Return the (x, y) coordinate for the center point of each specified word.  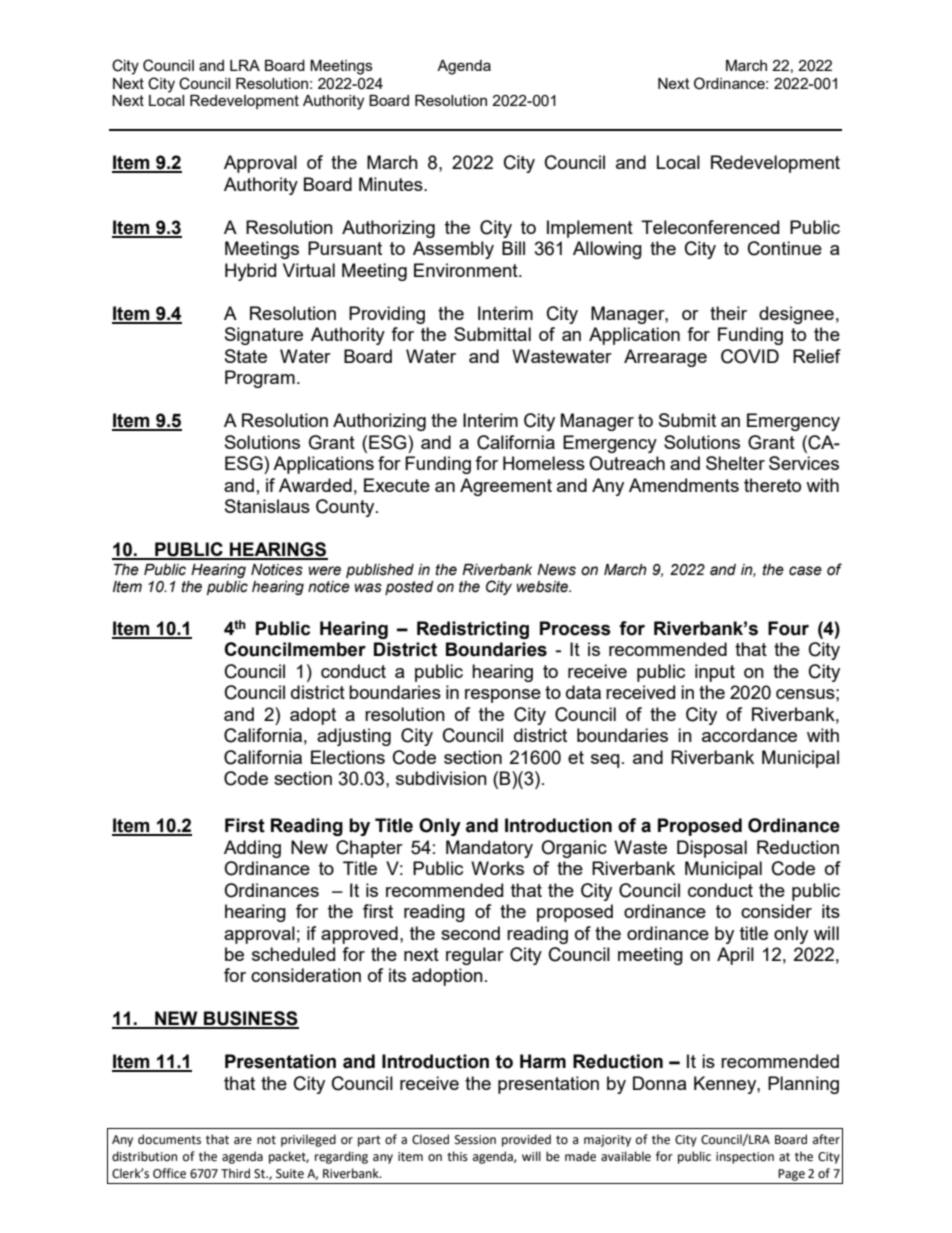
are (243, 1141)
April (735, 956)
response (503, 696)
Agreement (506, 487)
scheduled (293, 954)
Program (260, 379)
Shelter (735, 463)
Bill (513, 248)
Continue (785, 248)
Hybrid (250, 272)
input (715, 673)
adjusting (354, 737)
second (470, 933)
